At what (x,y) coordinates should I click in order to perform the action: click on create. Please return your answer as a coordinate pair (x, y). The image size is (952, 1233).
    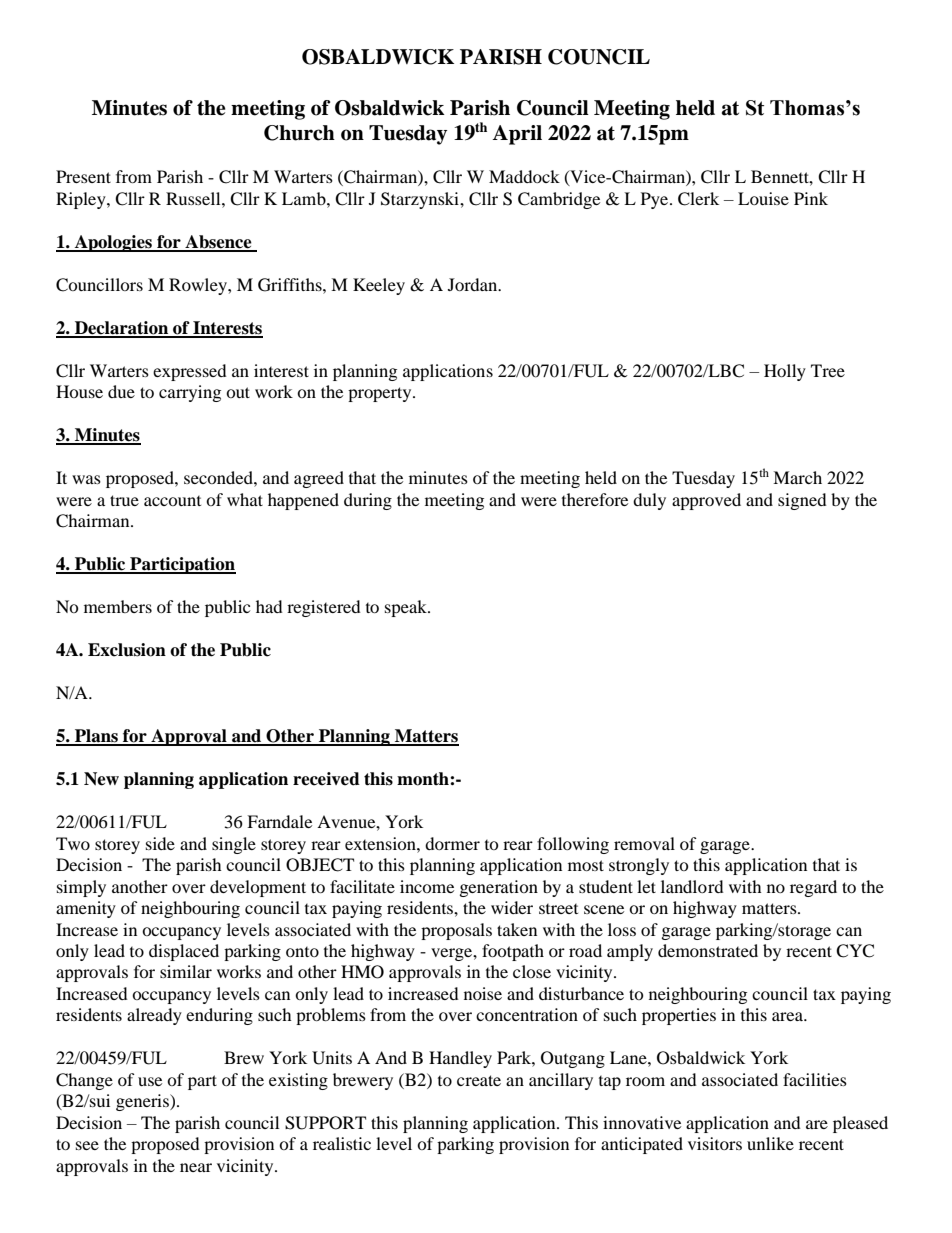
    Looking at the image, I should click on (479, 1080).
